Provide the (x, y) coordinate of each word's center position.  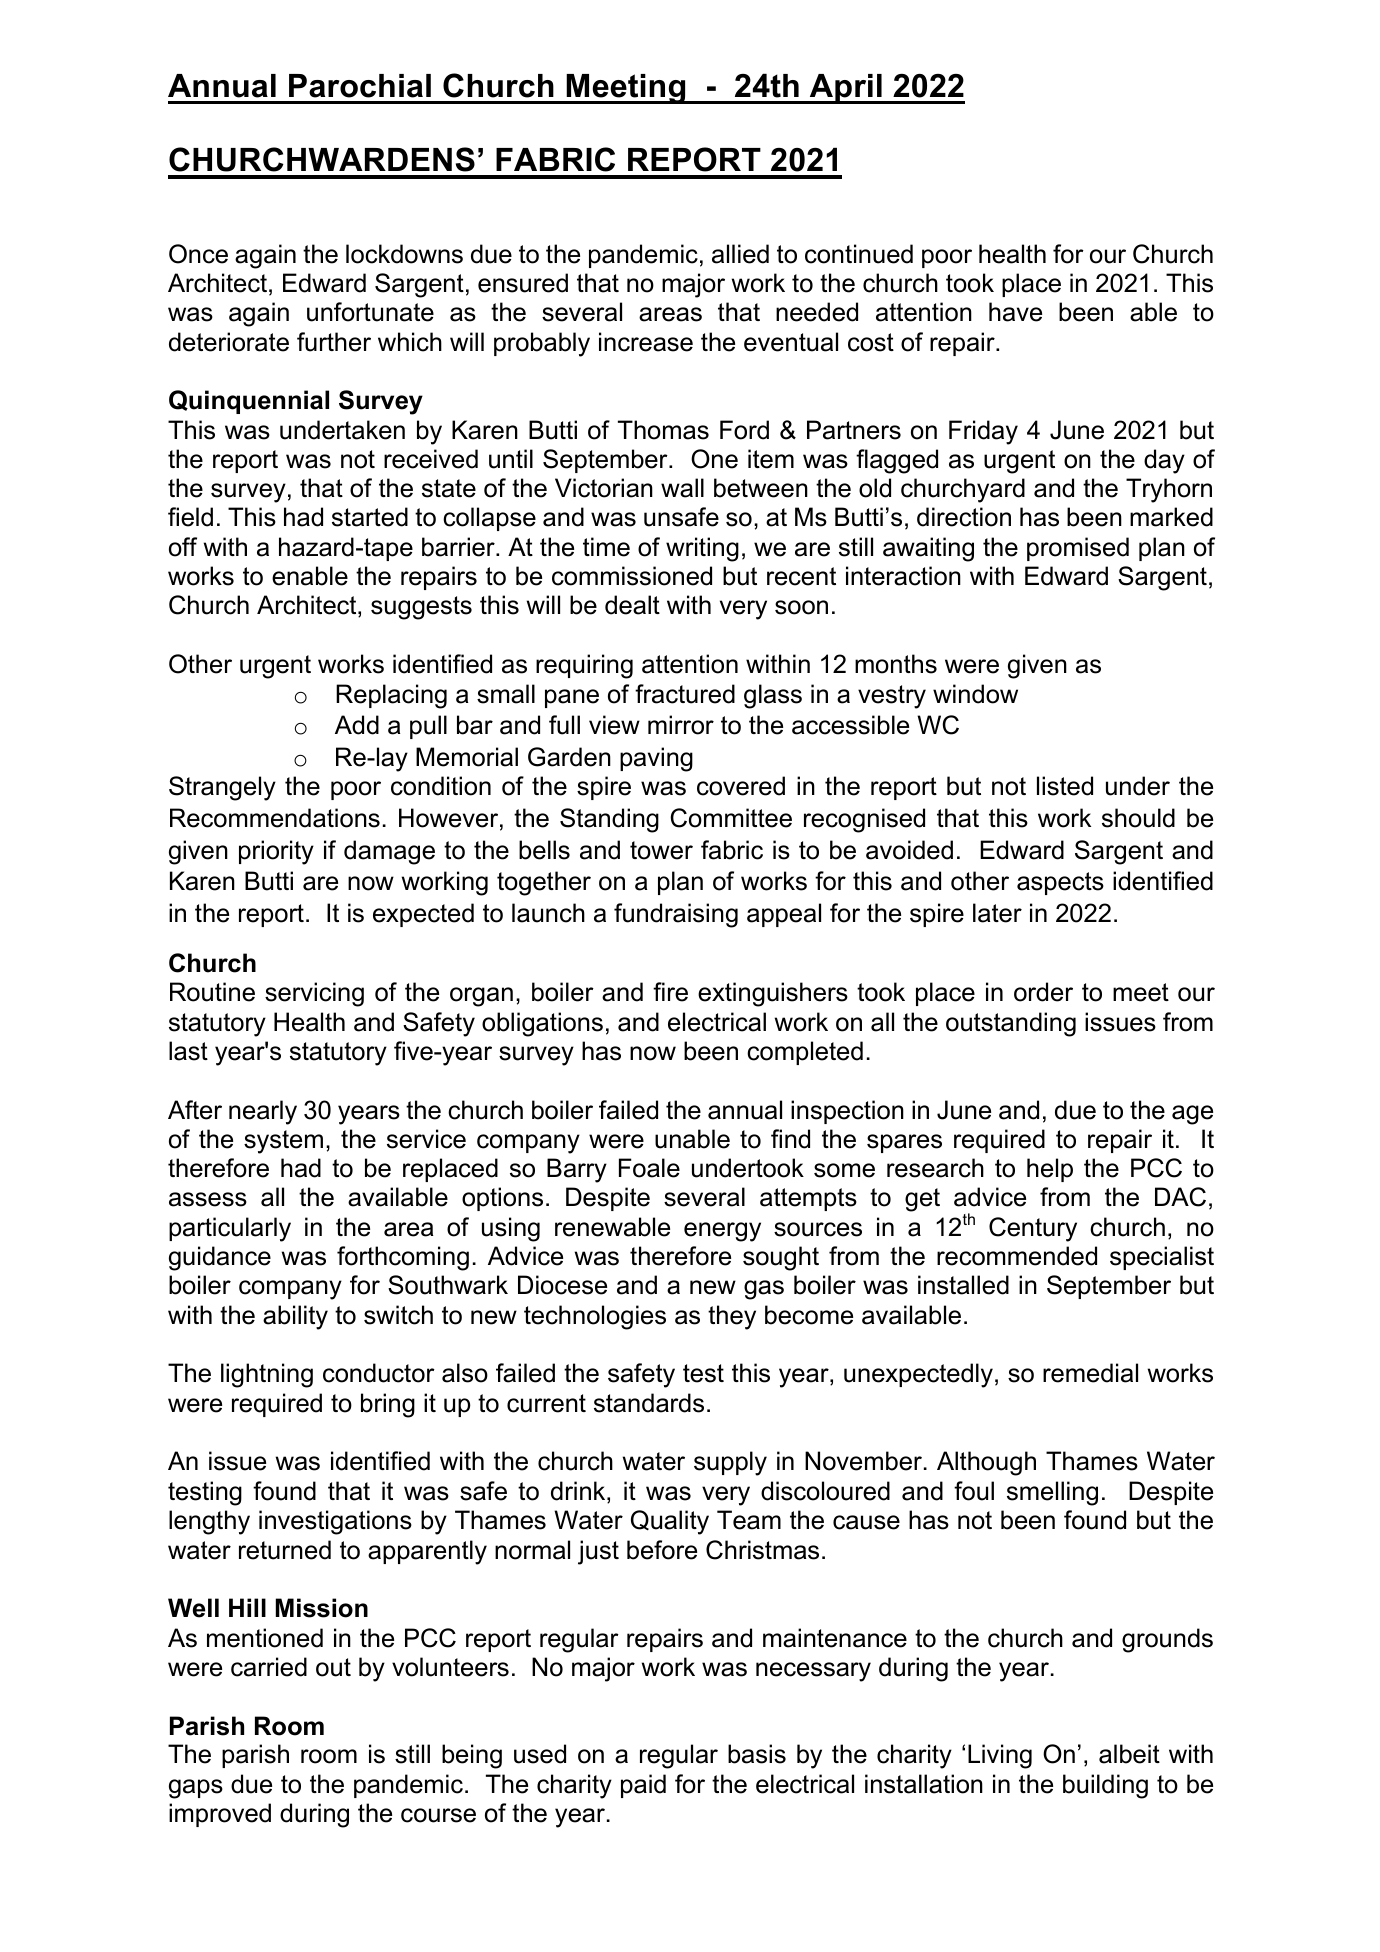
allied (740, 254)
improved (220, 1815)
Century (1033, 1229)
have (1015, 312)
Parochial (360, 86)
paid (643, 1786)
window (975, 694)
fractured (685, 694)
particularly (230, 1229)
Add (357, 725)
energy (722, 1232)
